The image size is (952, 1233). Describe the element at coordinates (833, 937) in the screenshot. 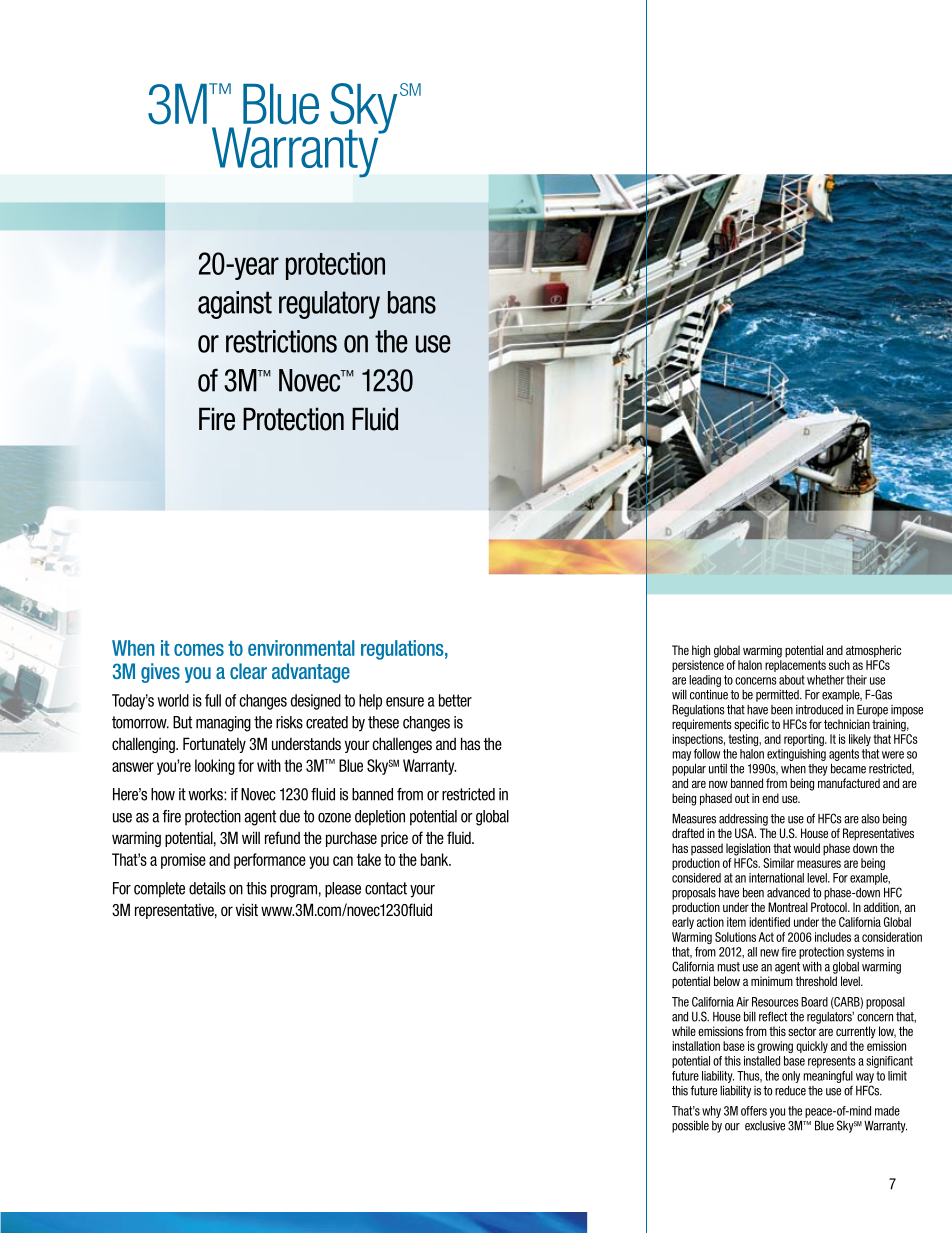

I see `includes` at that location.
